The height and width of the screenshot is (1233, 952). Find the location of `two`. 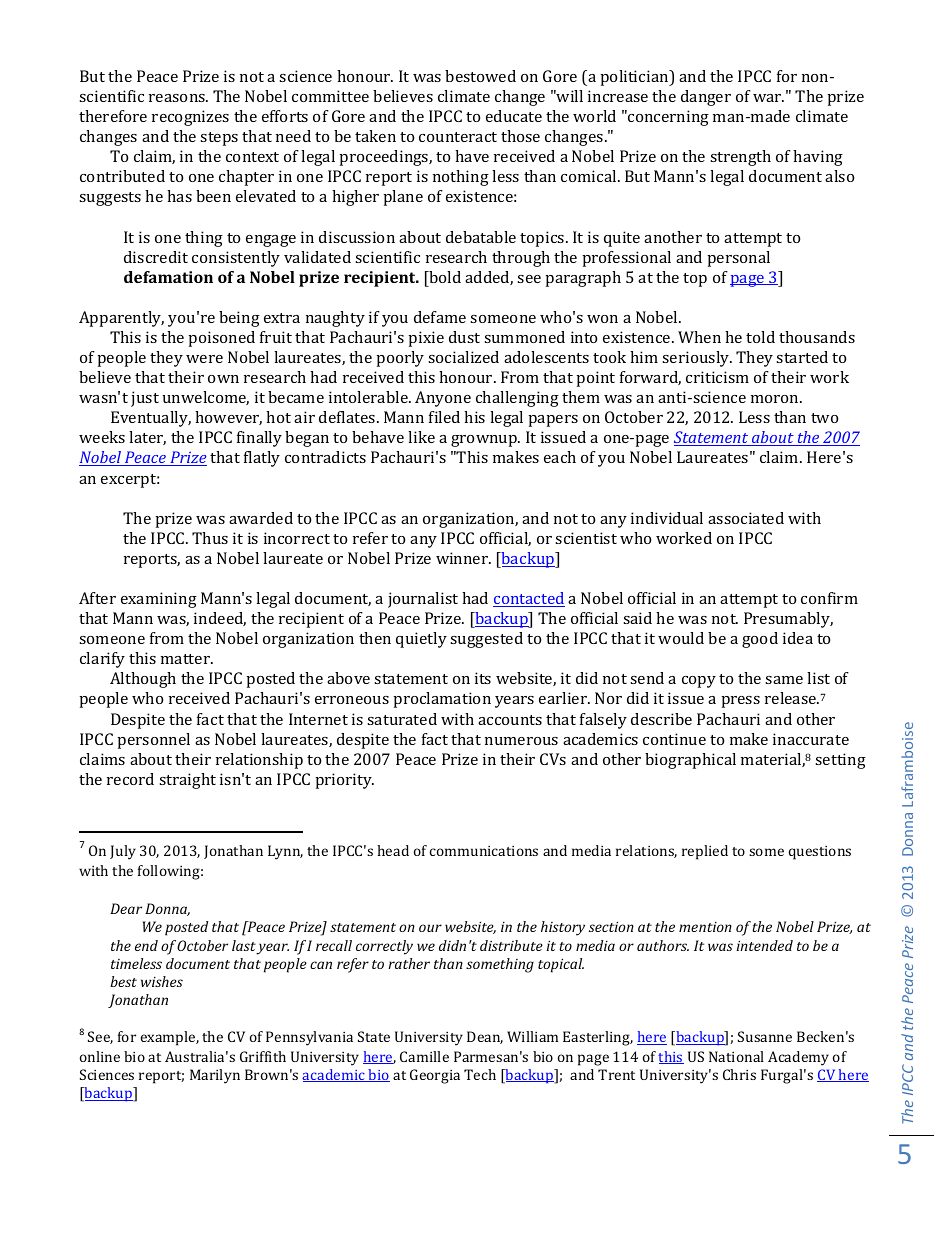

two is located at coordinates (824, 418).
